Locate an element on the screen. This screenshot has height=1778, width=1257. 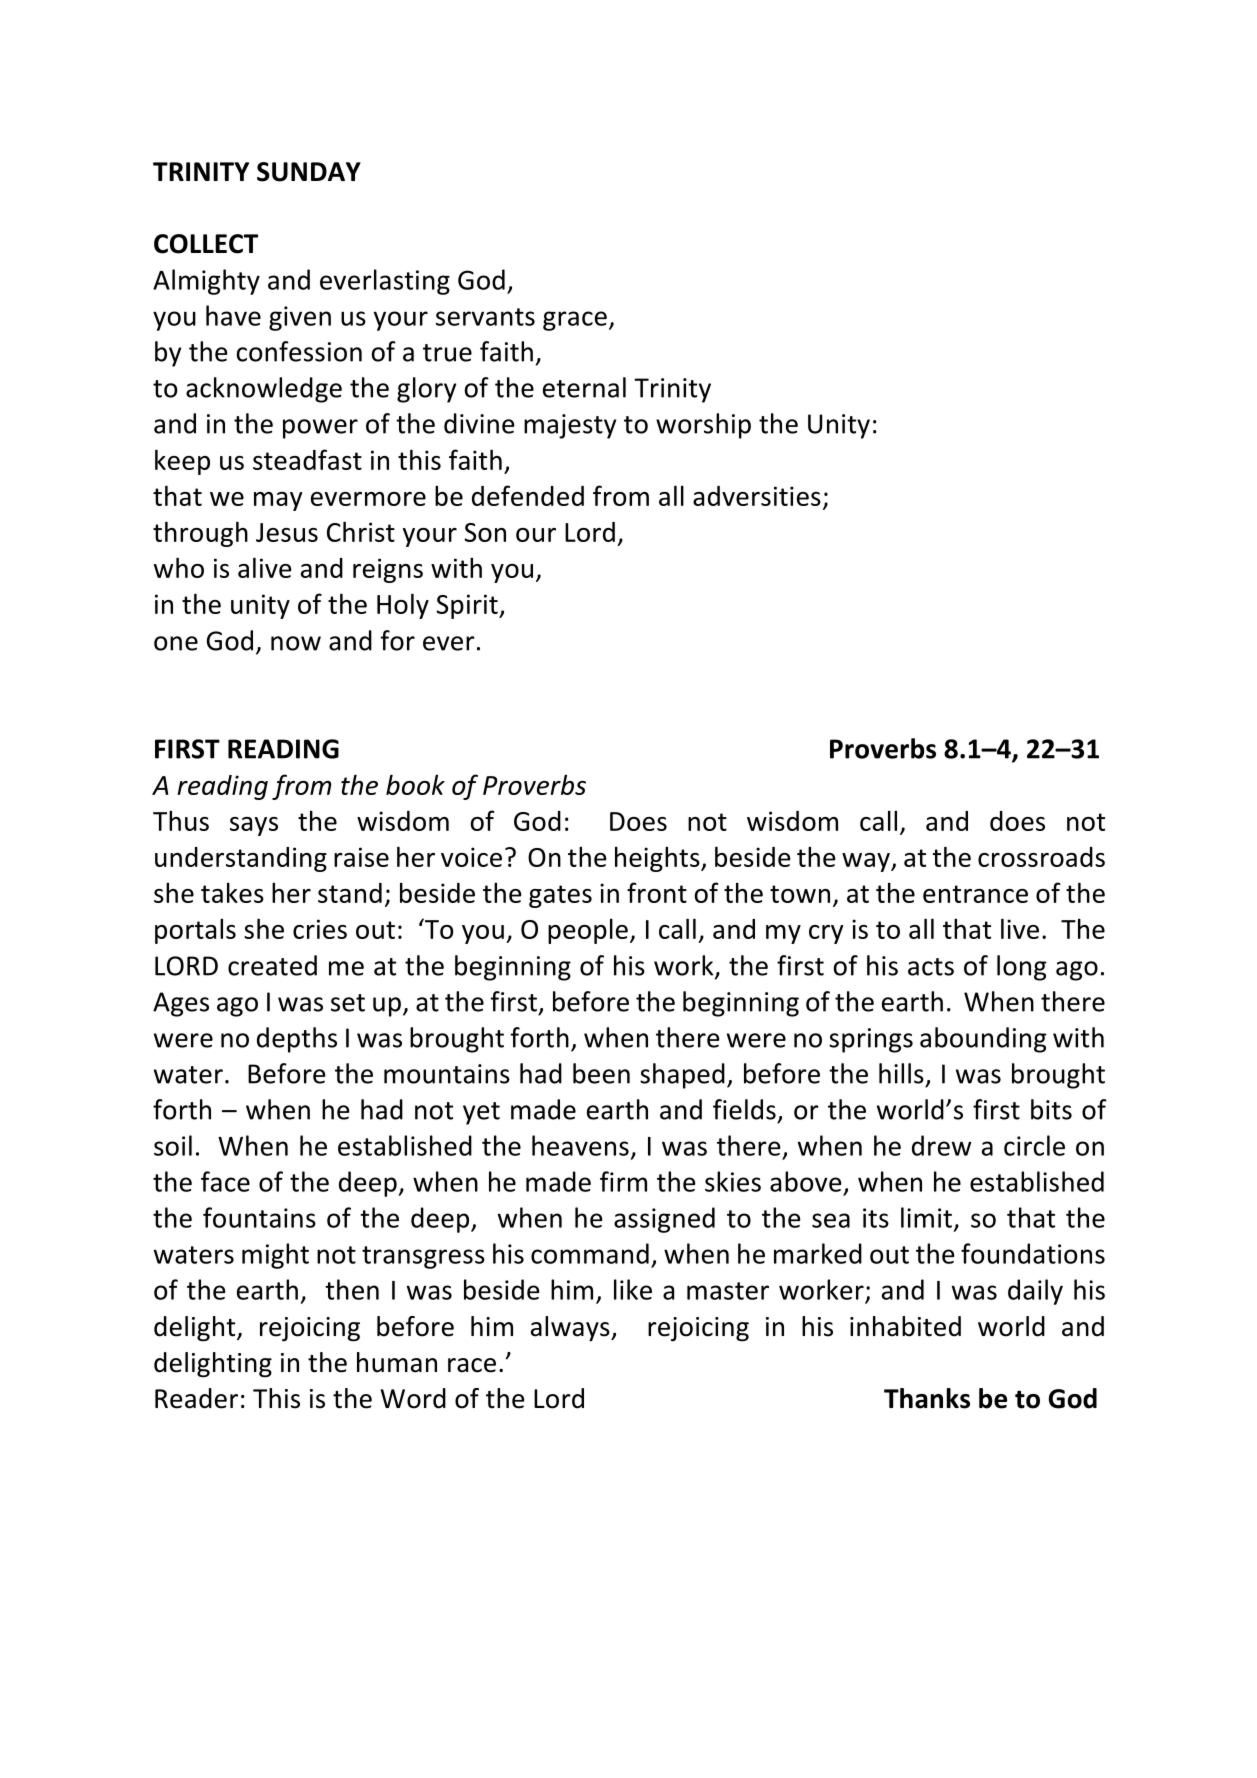
hills is located at coordinates (901, 1073).
